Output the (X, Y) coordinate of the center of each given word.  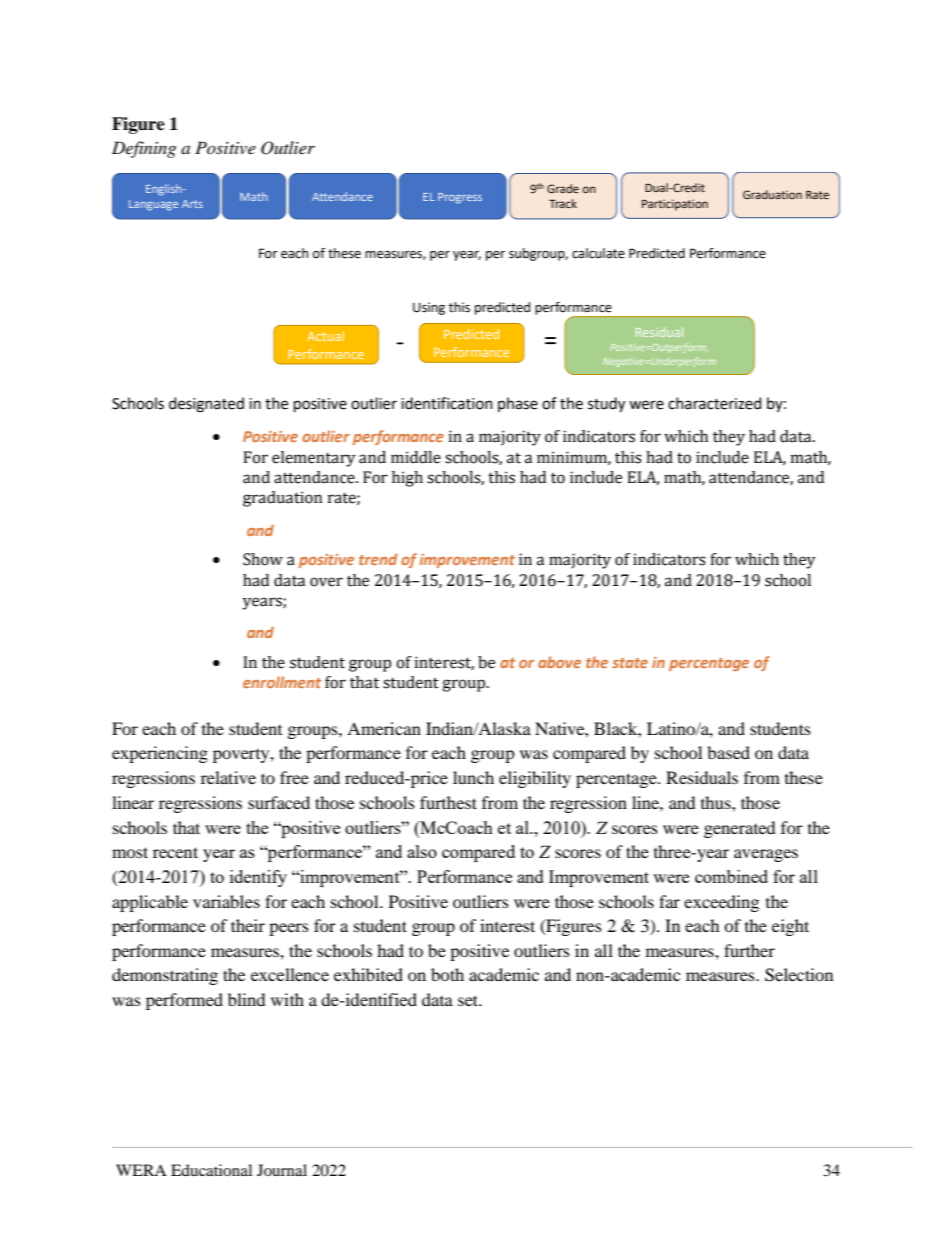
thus (717, 802)
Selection (799, 975)
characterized (714, 403)
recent (175, 852)
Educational (211, 1170)
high (407, 479)
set (469, 1000)
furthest (448, 802)
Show (263, 559)
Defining (144, 149)
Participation (675, 205)
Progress (460, 198)
